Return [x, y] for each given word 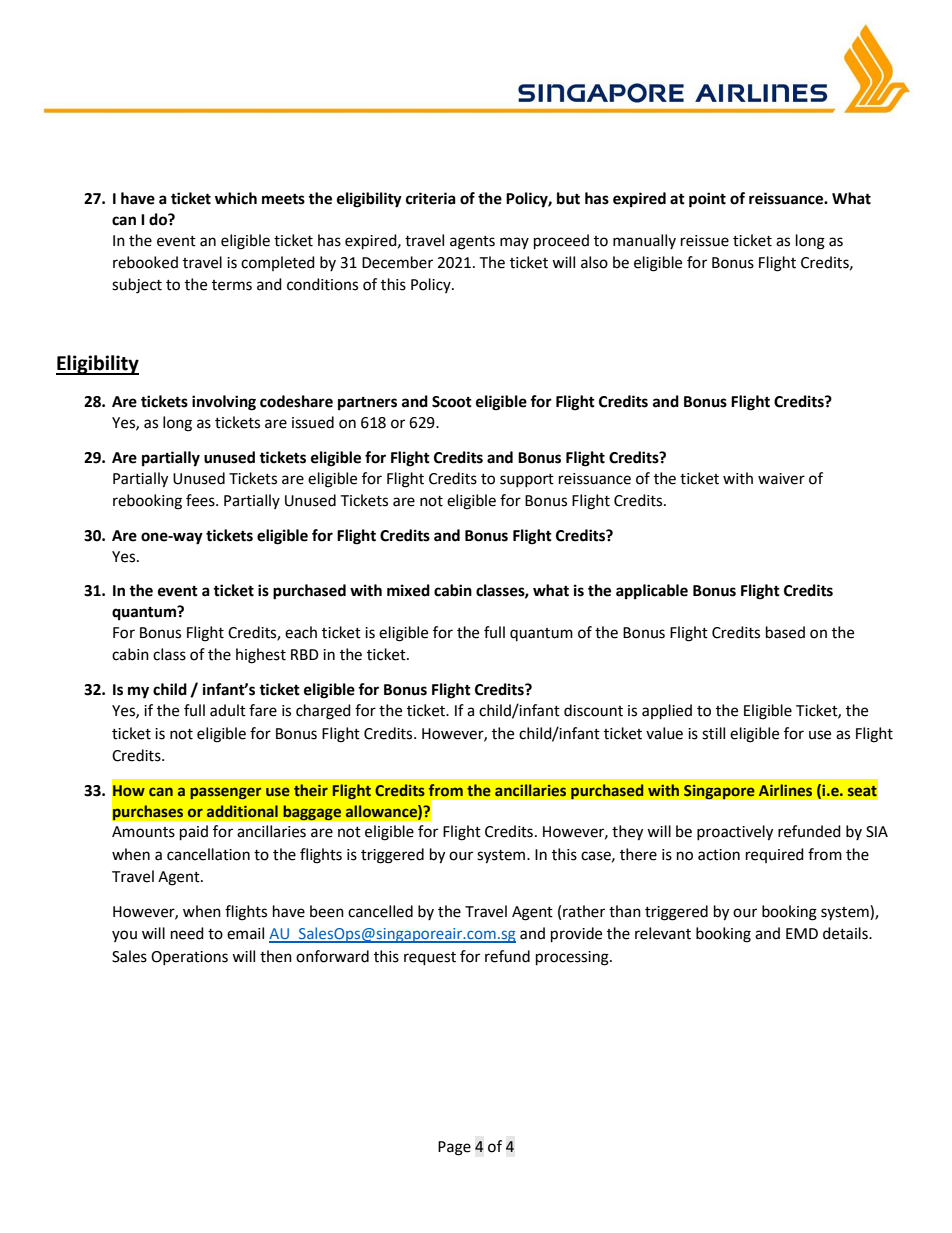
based [785, 632]
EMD [802, 933]
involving [224, 403]
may [514, 243]
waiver [781, 479]
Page [454, 1148]
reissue [705, 241]
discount [593, 710]
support [527, 480]
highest [261, 656]
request [430, 959]
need [187, 933]
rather [584, 911]
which [236, 198]
